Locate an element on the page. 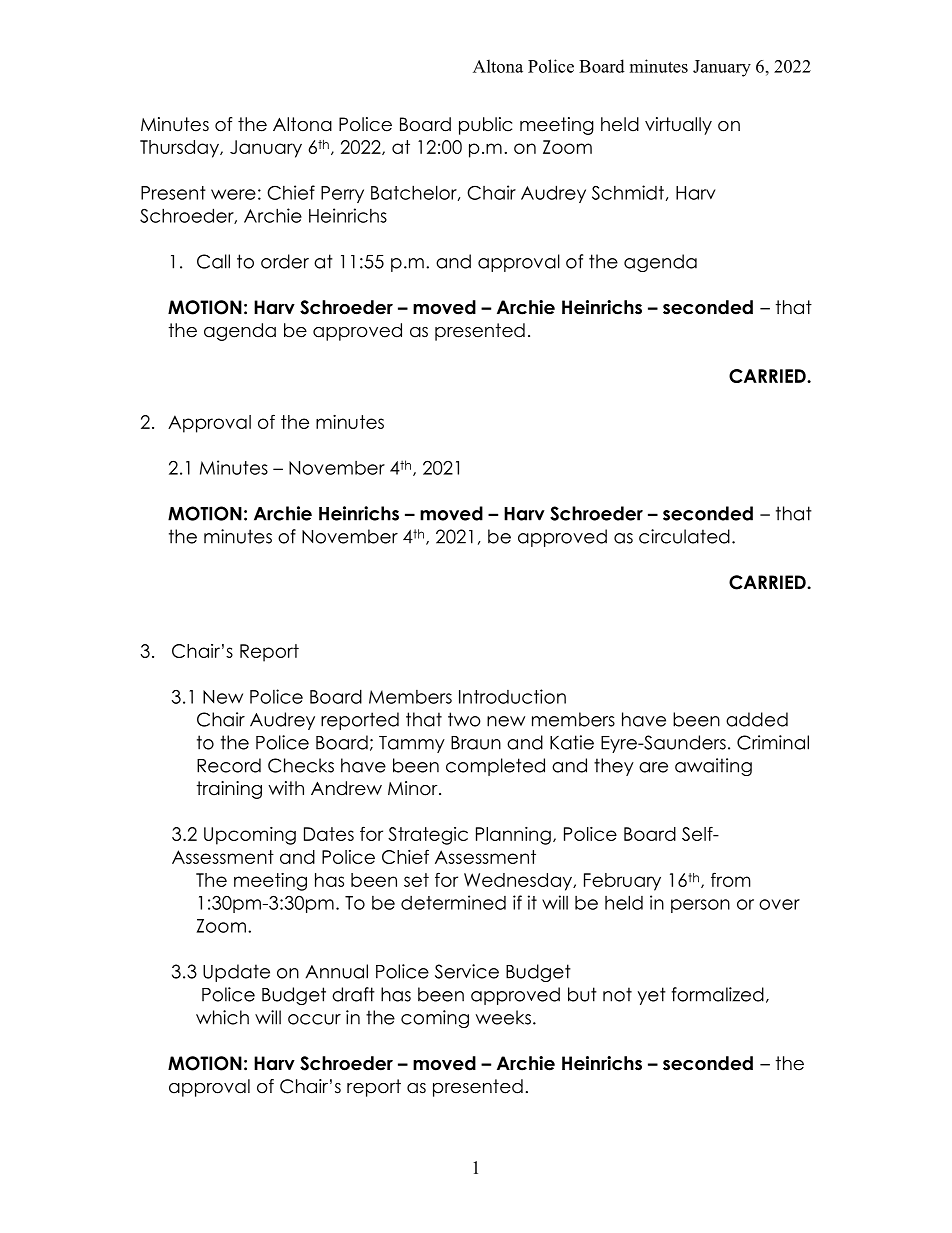  public is located at coordinates (485, 126).
